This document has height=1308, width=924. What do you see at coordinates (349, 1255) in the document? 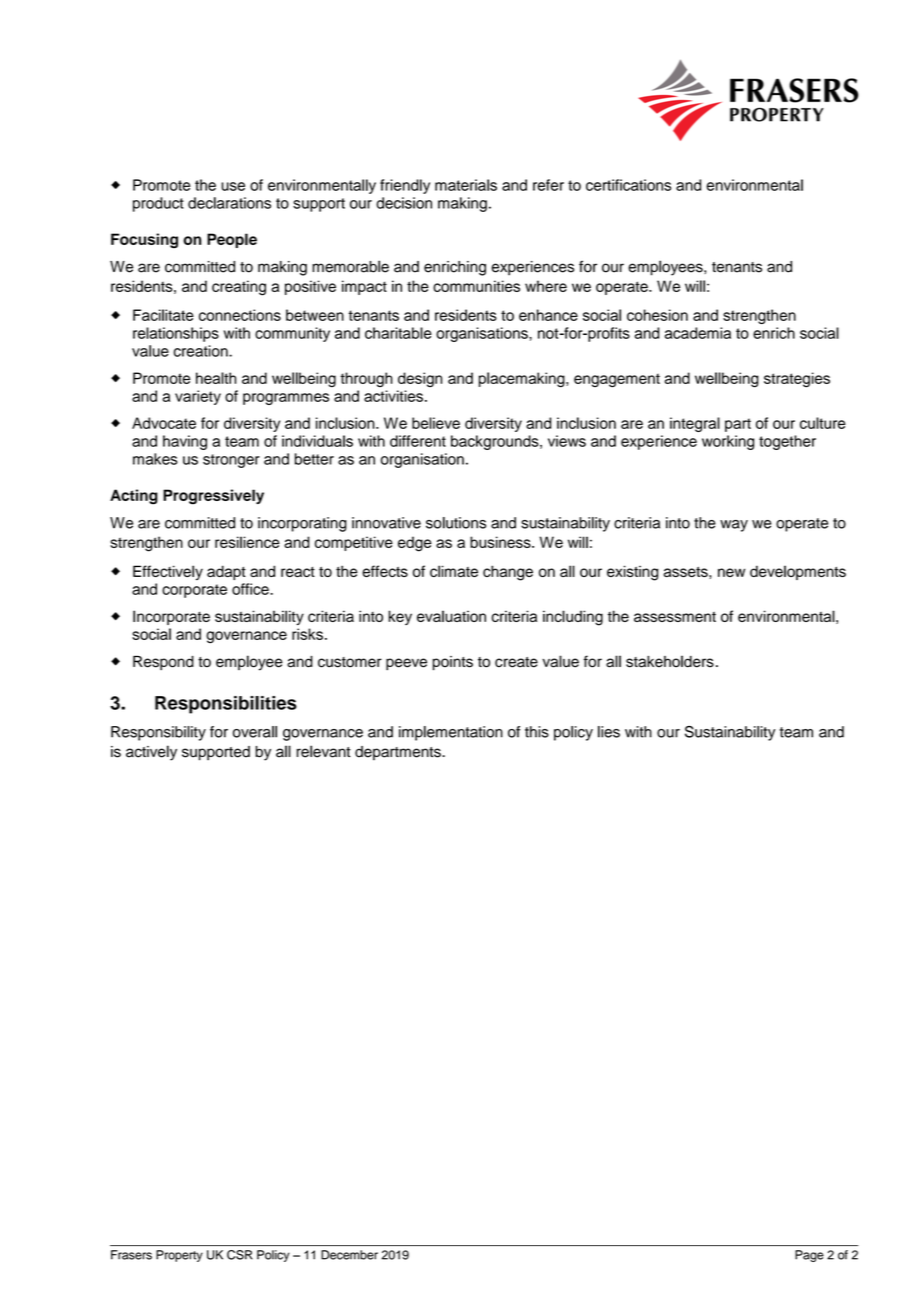
I see `December` at bounding box center [349, 1255].
